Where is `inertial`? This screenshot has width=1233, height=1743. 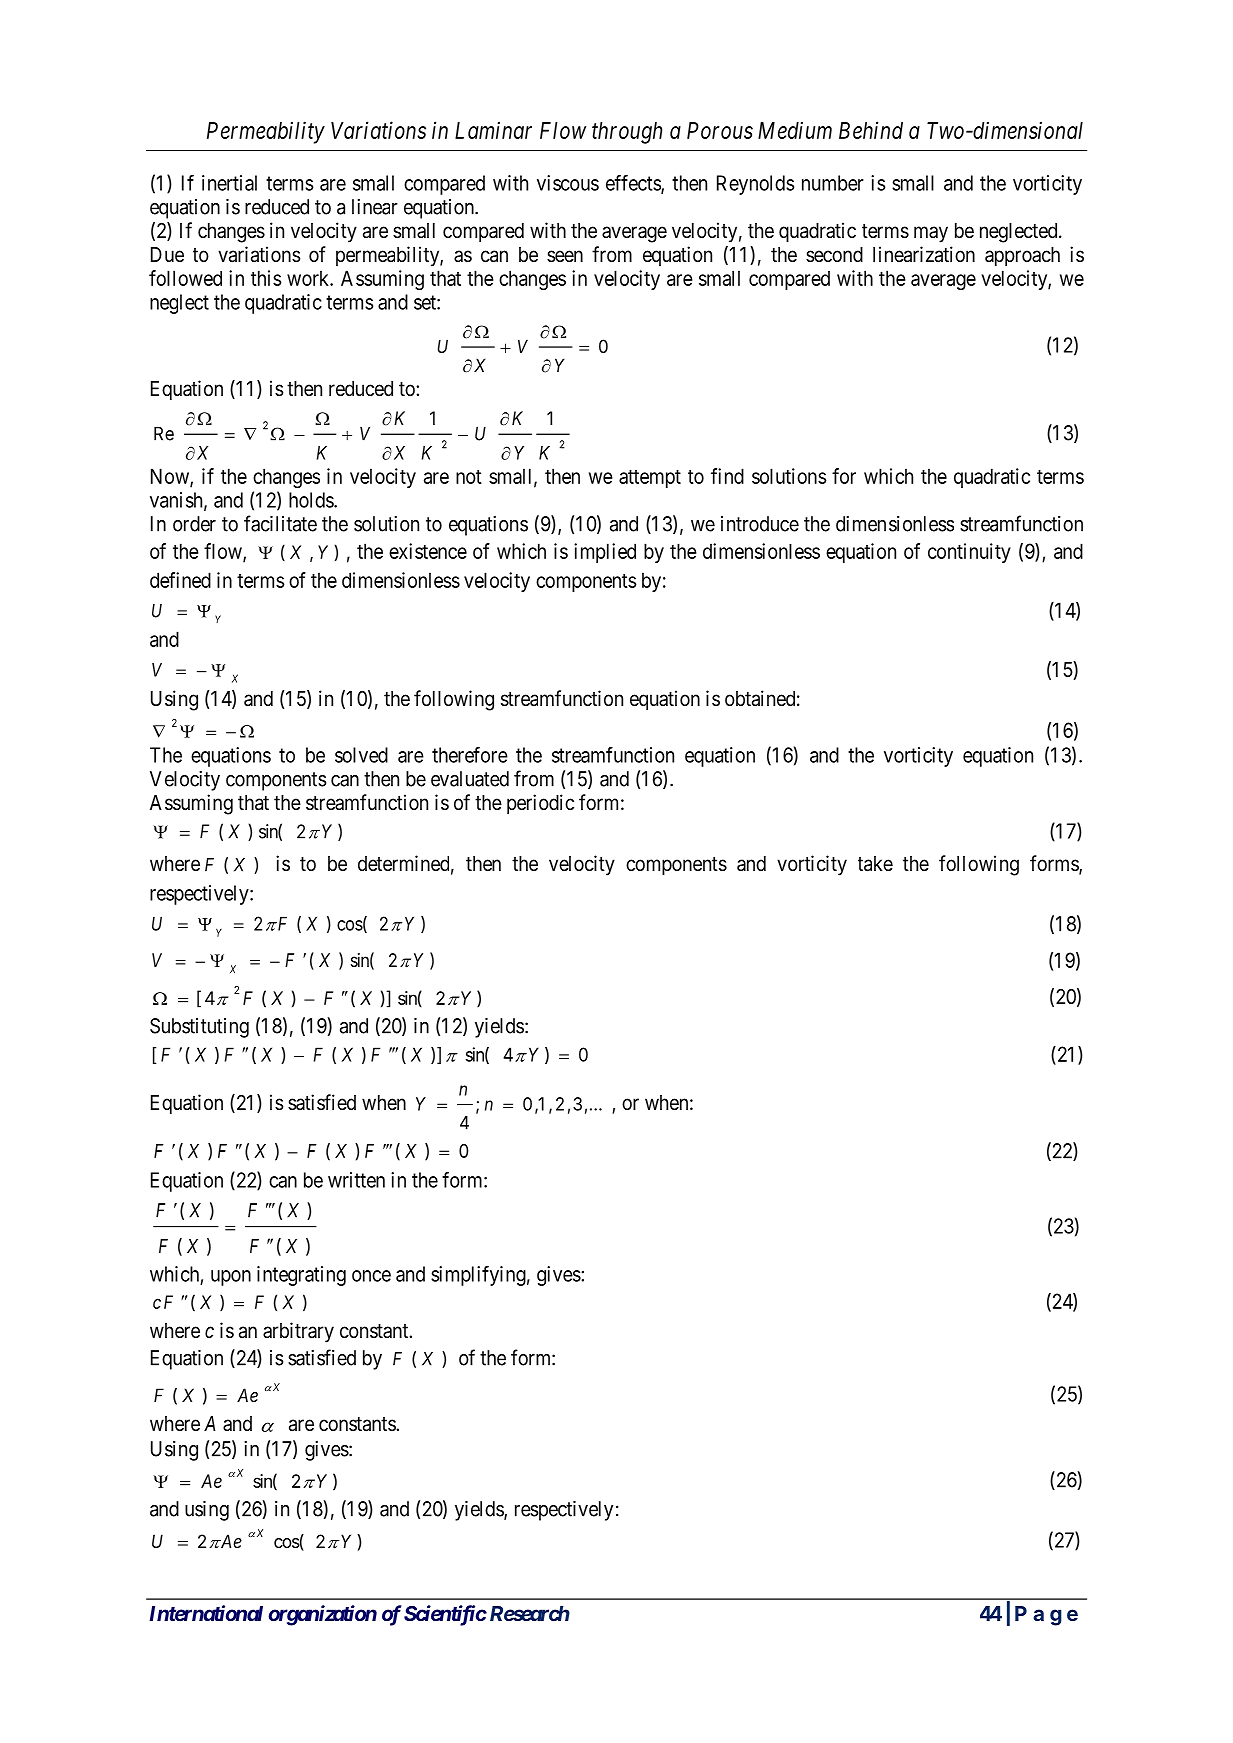 inertial is located at coordinates (229, 183).
